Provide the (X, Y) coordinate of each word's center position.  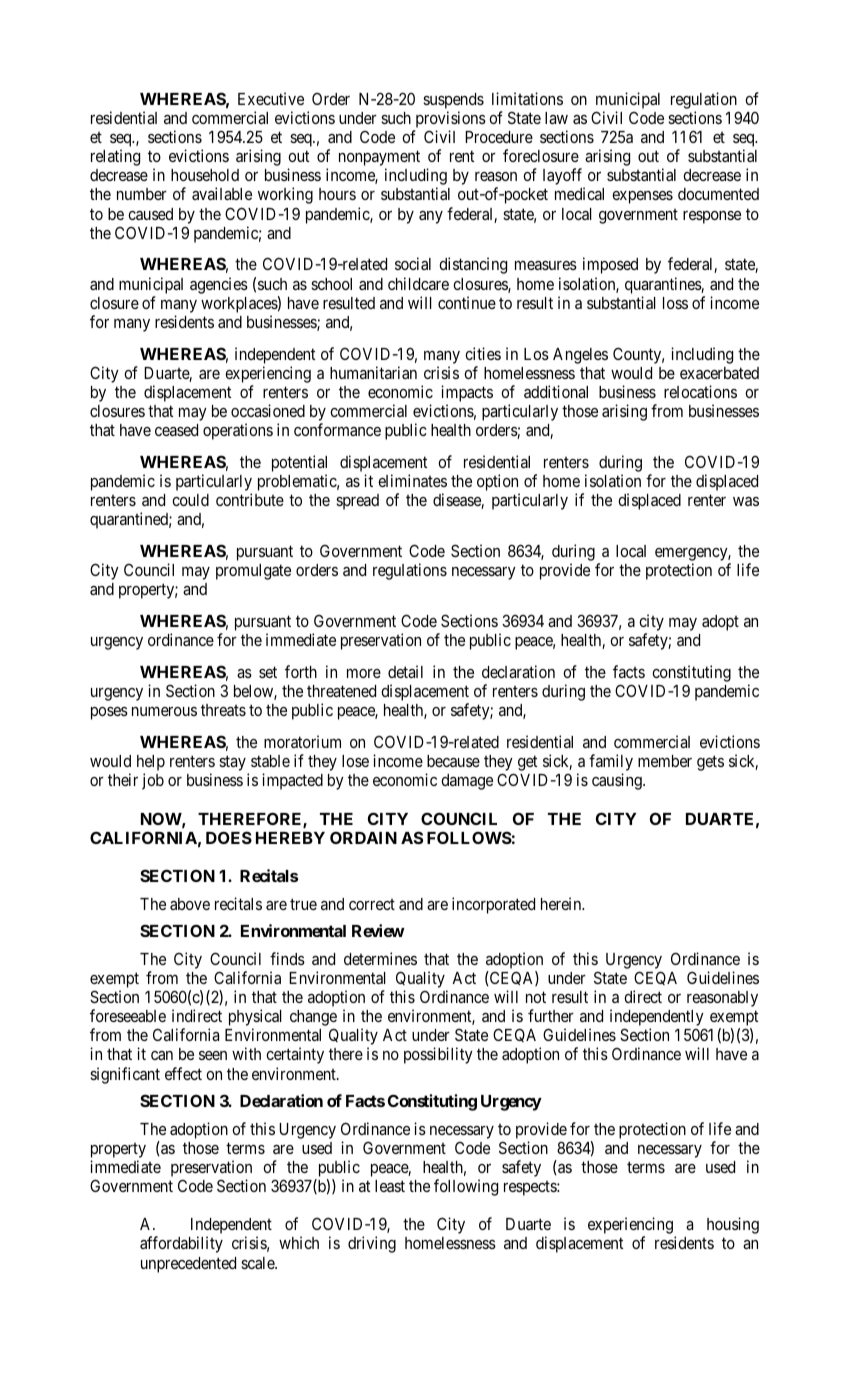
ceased (176, 430)
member (665, 761)
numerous (164, 711)
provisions (451, 119)
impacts (467, 393)
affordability (181, 1244)
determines (380, 958)
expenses (642, 197)
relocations (700, 391)
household (205, 175)
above (190, 904)
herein (562, 903)
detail (405, 671)
